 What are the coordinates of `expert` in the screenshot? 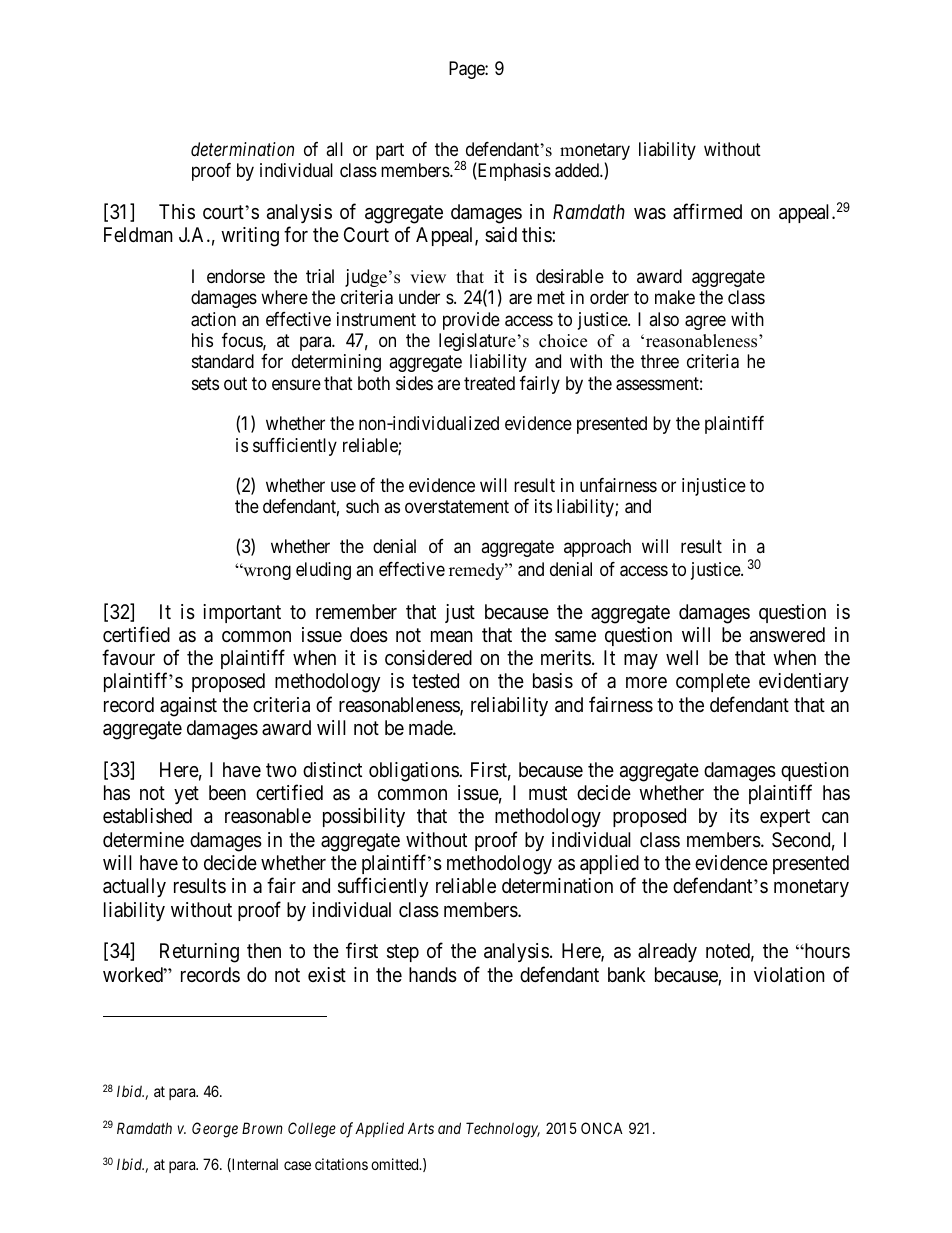 It's located at (785, 818).
